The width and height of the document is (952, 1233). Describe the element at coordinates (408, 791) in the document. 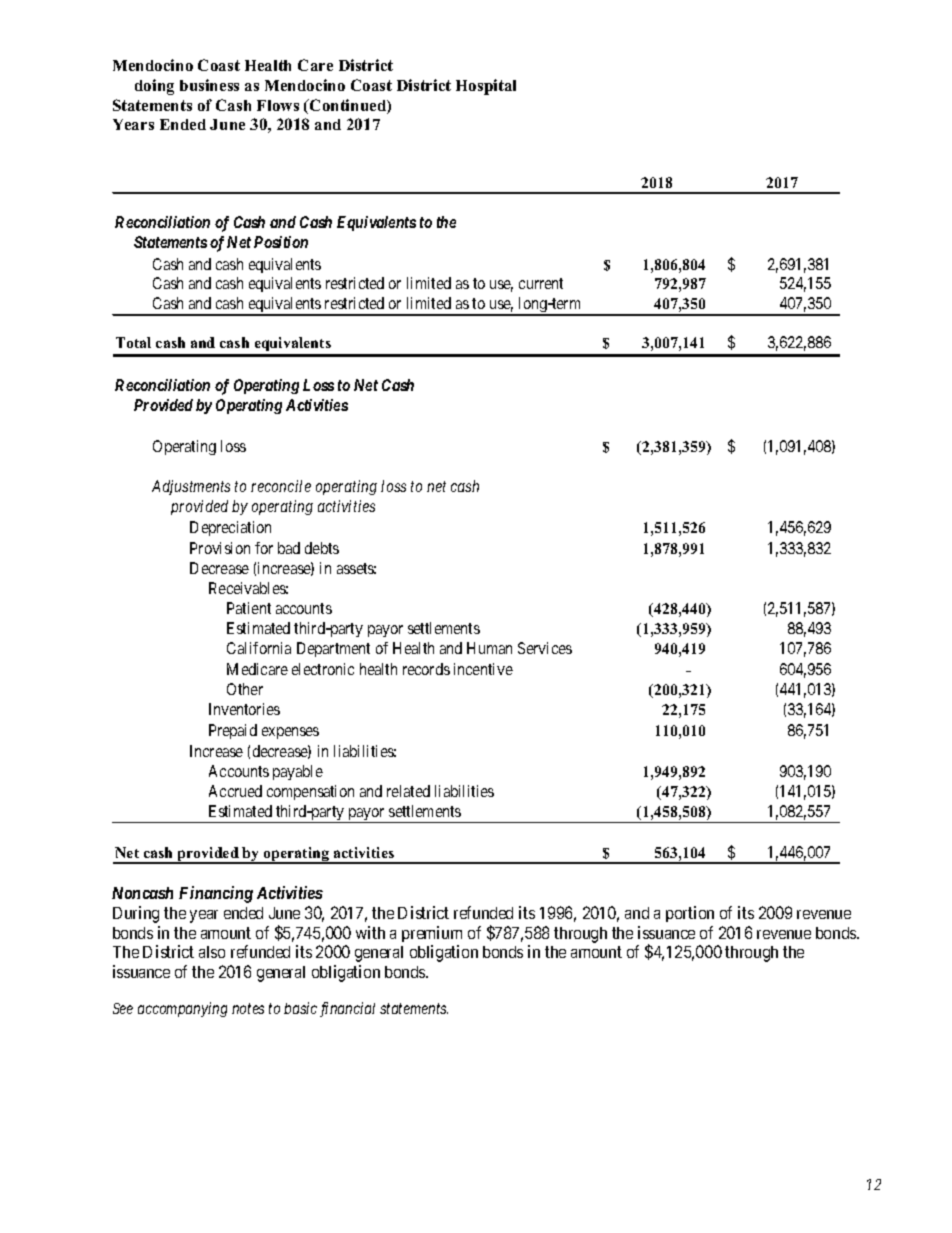

I see `related` at that location.
